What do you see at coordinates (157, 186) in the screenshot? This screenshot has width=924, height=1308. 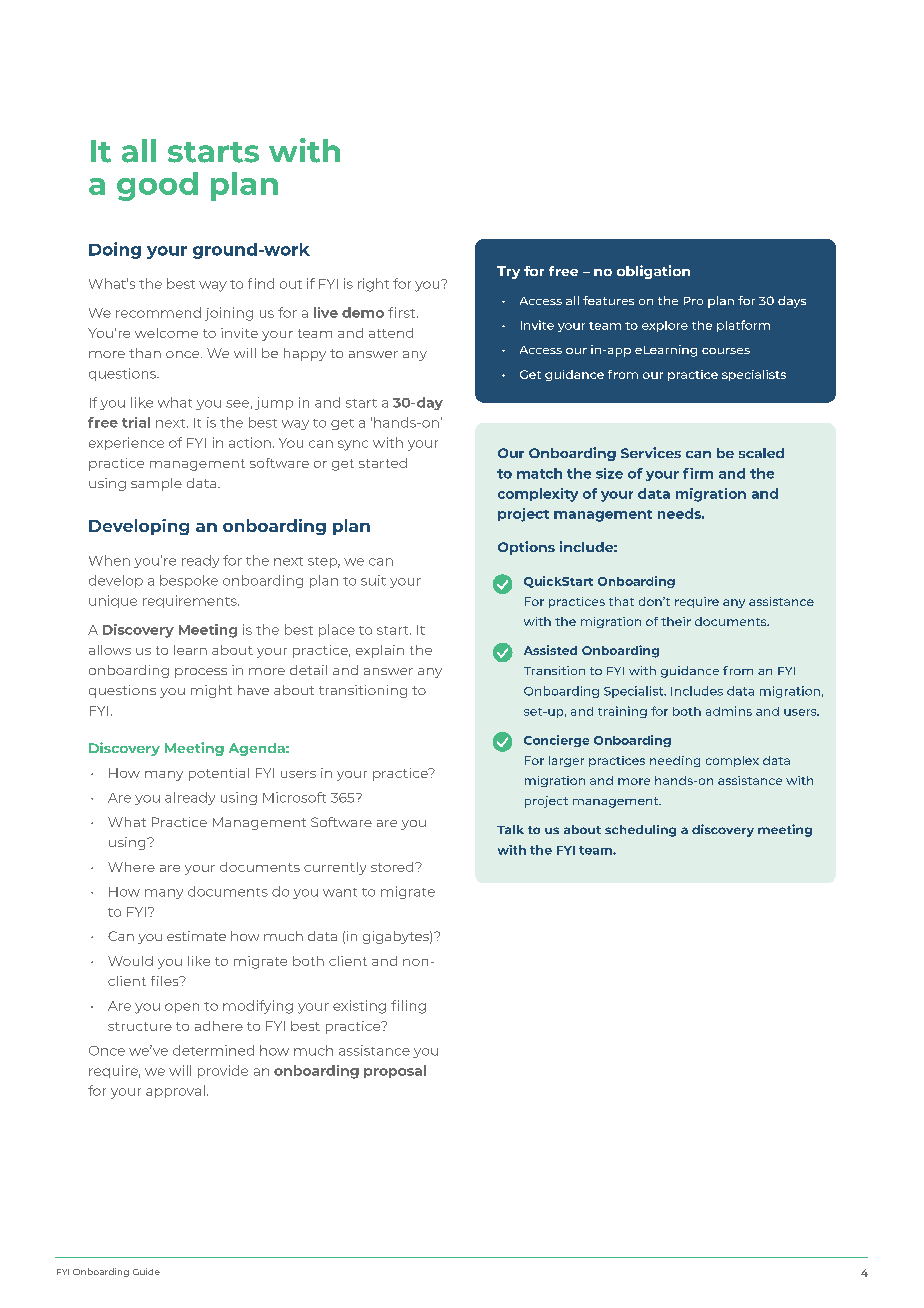 I see `good` at bounding box center [157, 186].
